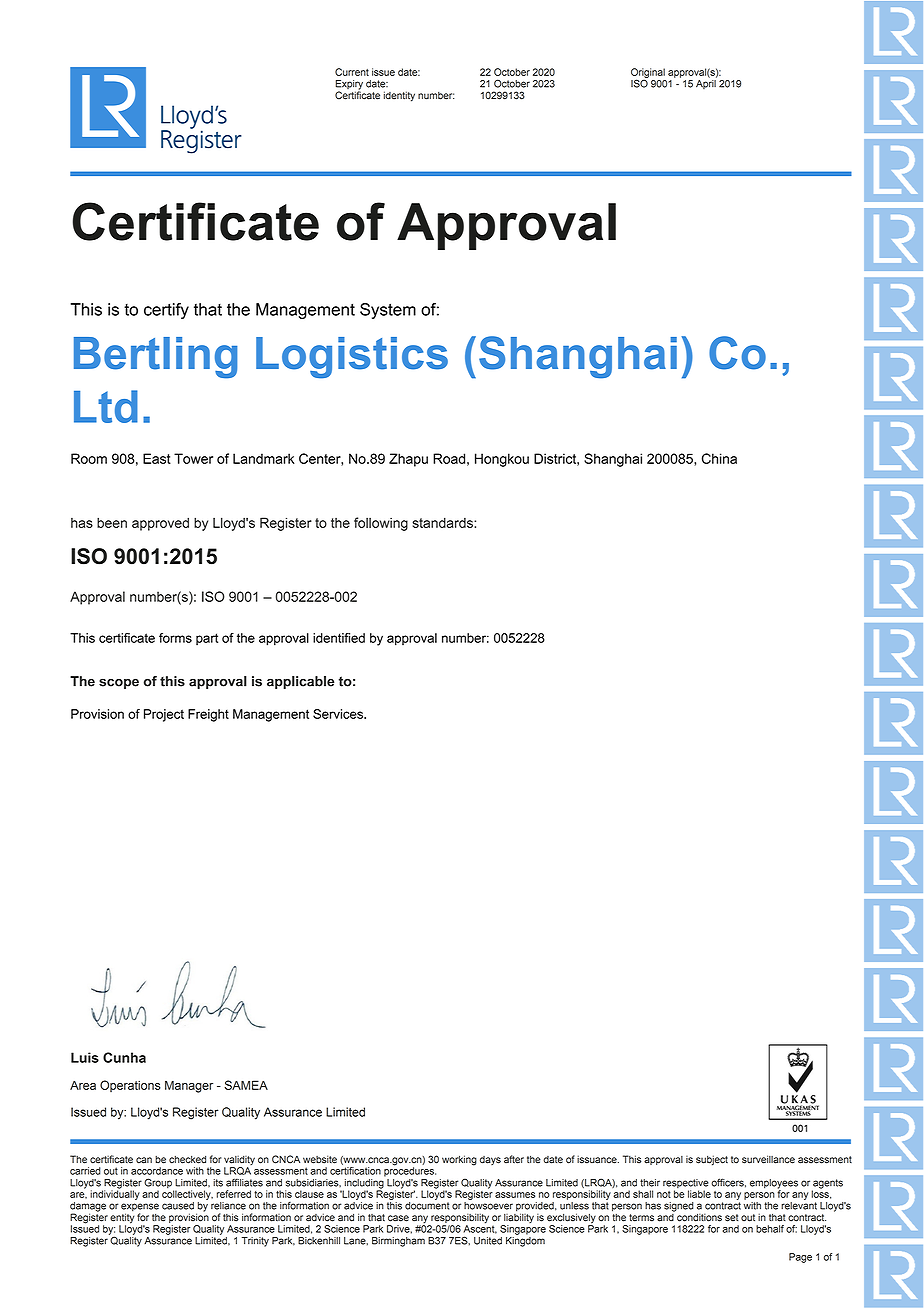  I want to click on standards, so click(443, 522).
